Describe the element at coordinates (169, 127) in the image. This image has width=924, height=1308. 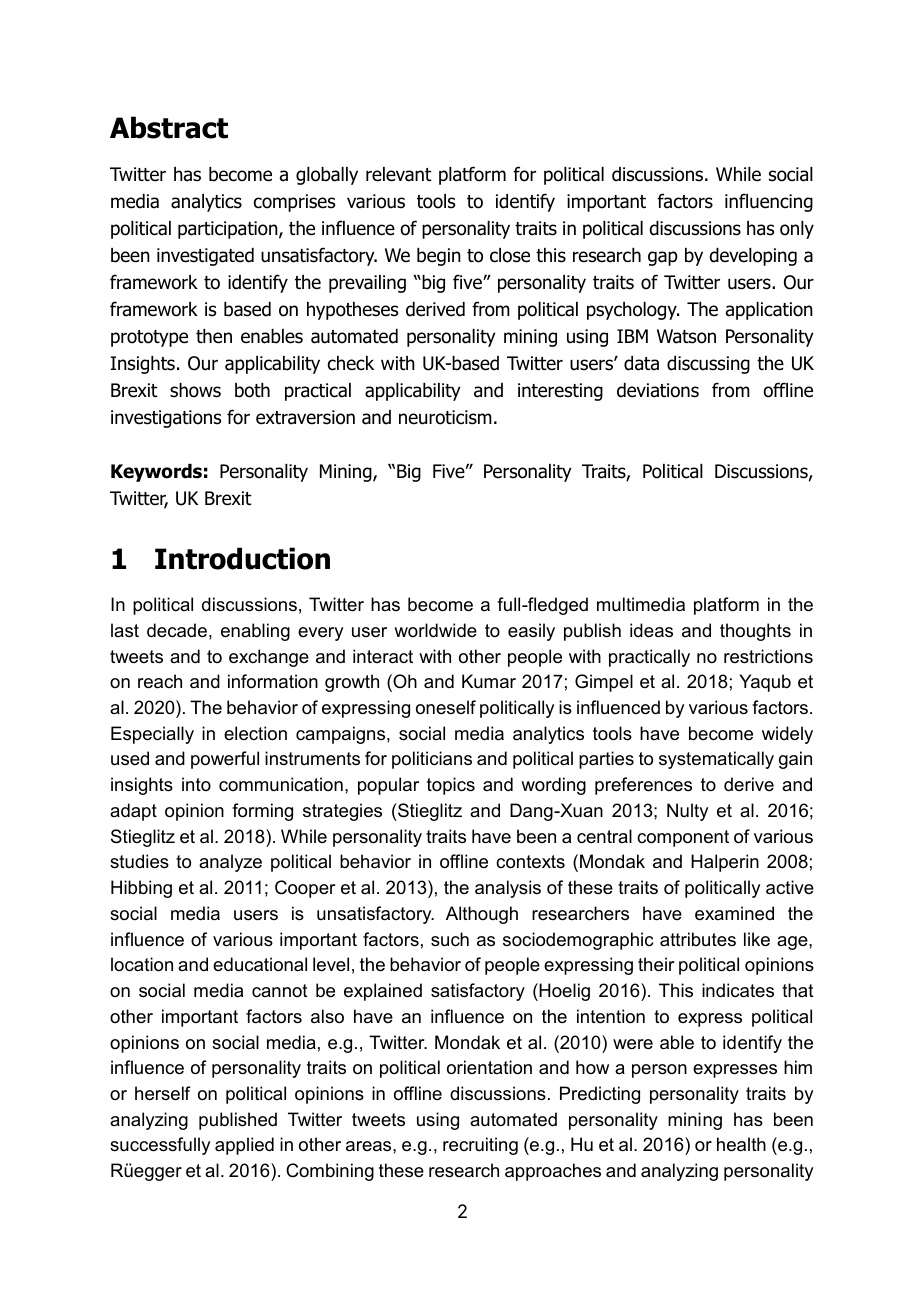
I see `Abstract` at that location.
